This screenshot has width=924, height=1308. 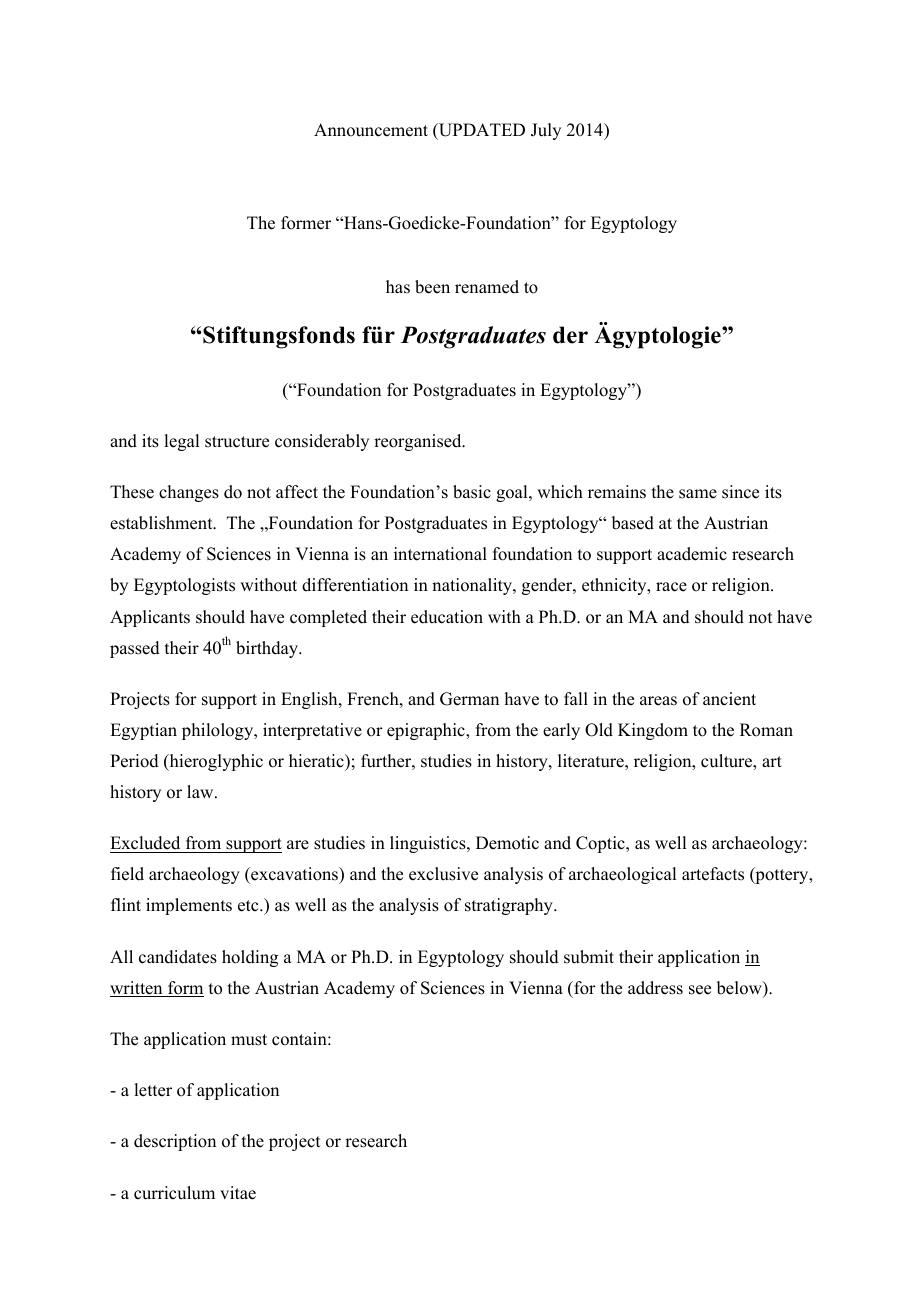 What do you see at coordinates (371, 130) in the screenshot?
I see `Announcement` at bounding box center [371, 130].
